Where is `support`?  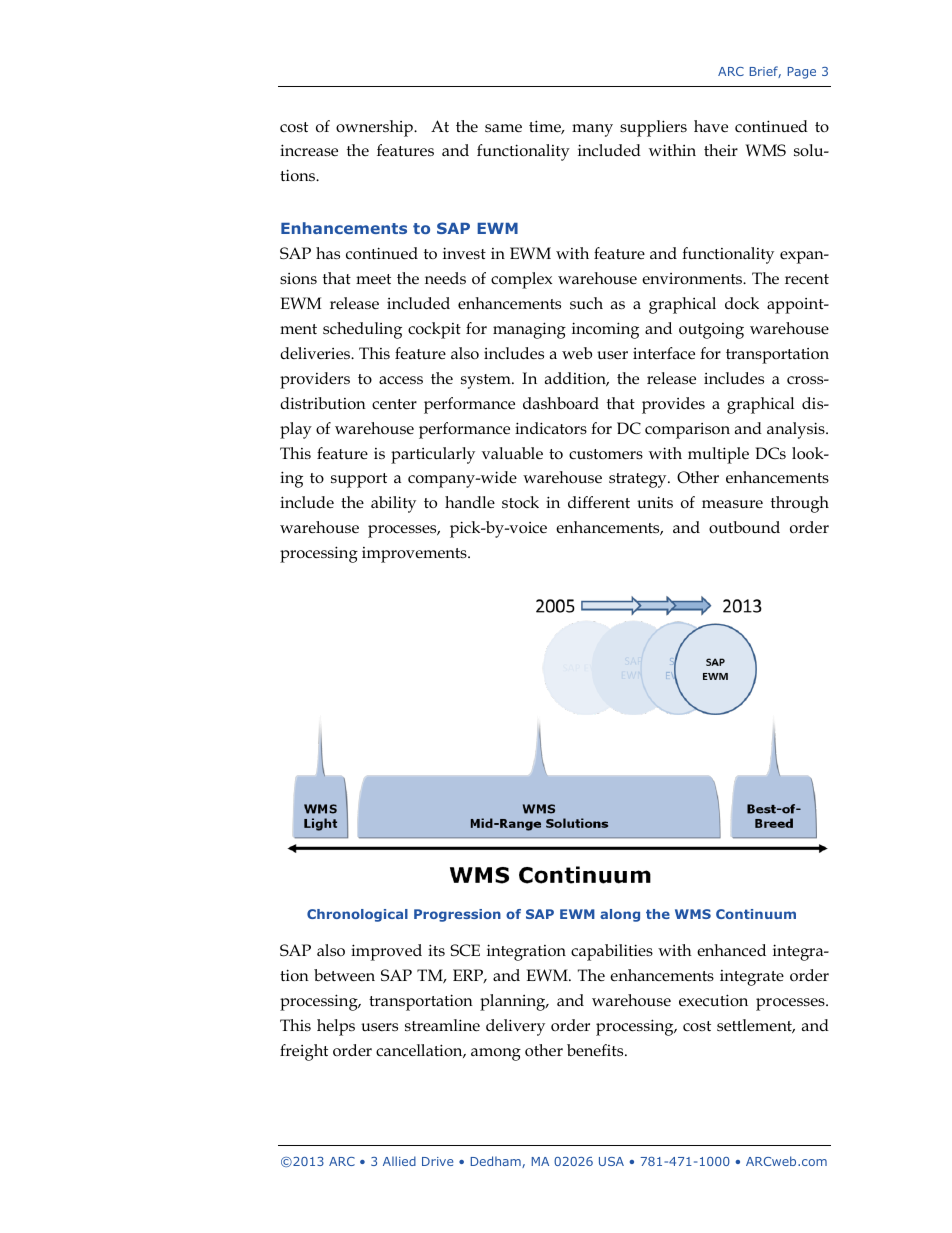 support is located at coordinates (359, 480).
